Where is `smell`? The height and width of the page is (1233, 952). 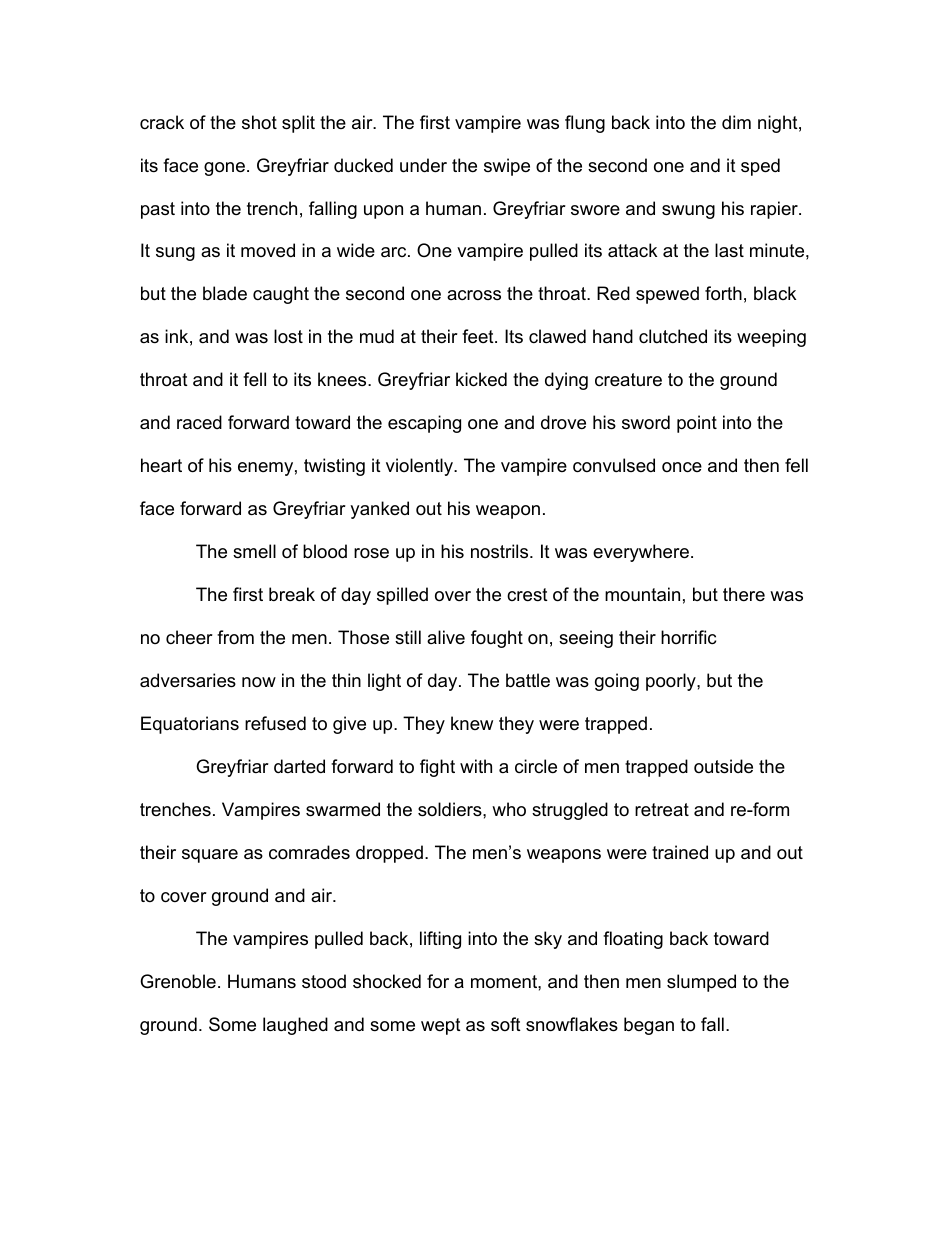 smell is located at coordinates (254, 551).
